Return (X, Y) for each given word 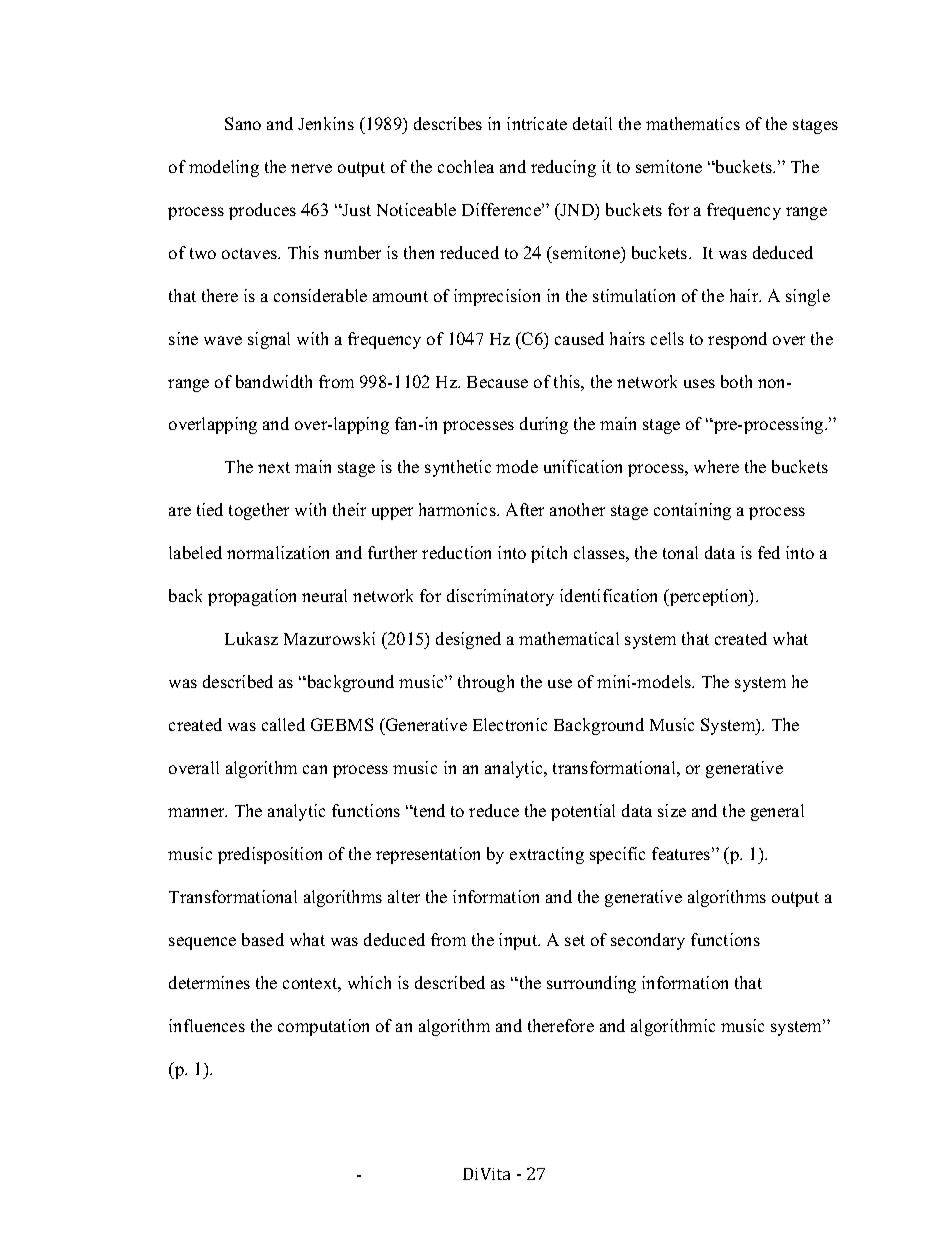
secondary (648, 941)
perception (709, 597)
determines (209, 982)
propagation (252, 597)
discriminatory (500, 597)
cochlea (466, 166)
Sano (243, 123)
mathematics (693, 123)
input (519, 941)
